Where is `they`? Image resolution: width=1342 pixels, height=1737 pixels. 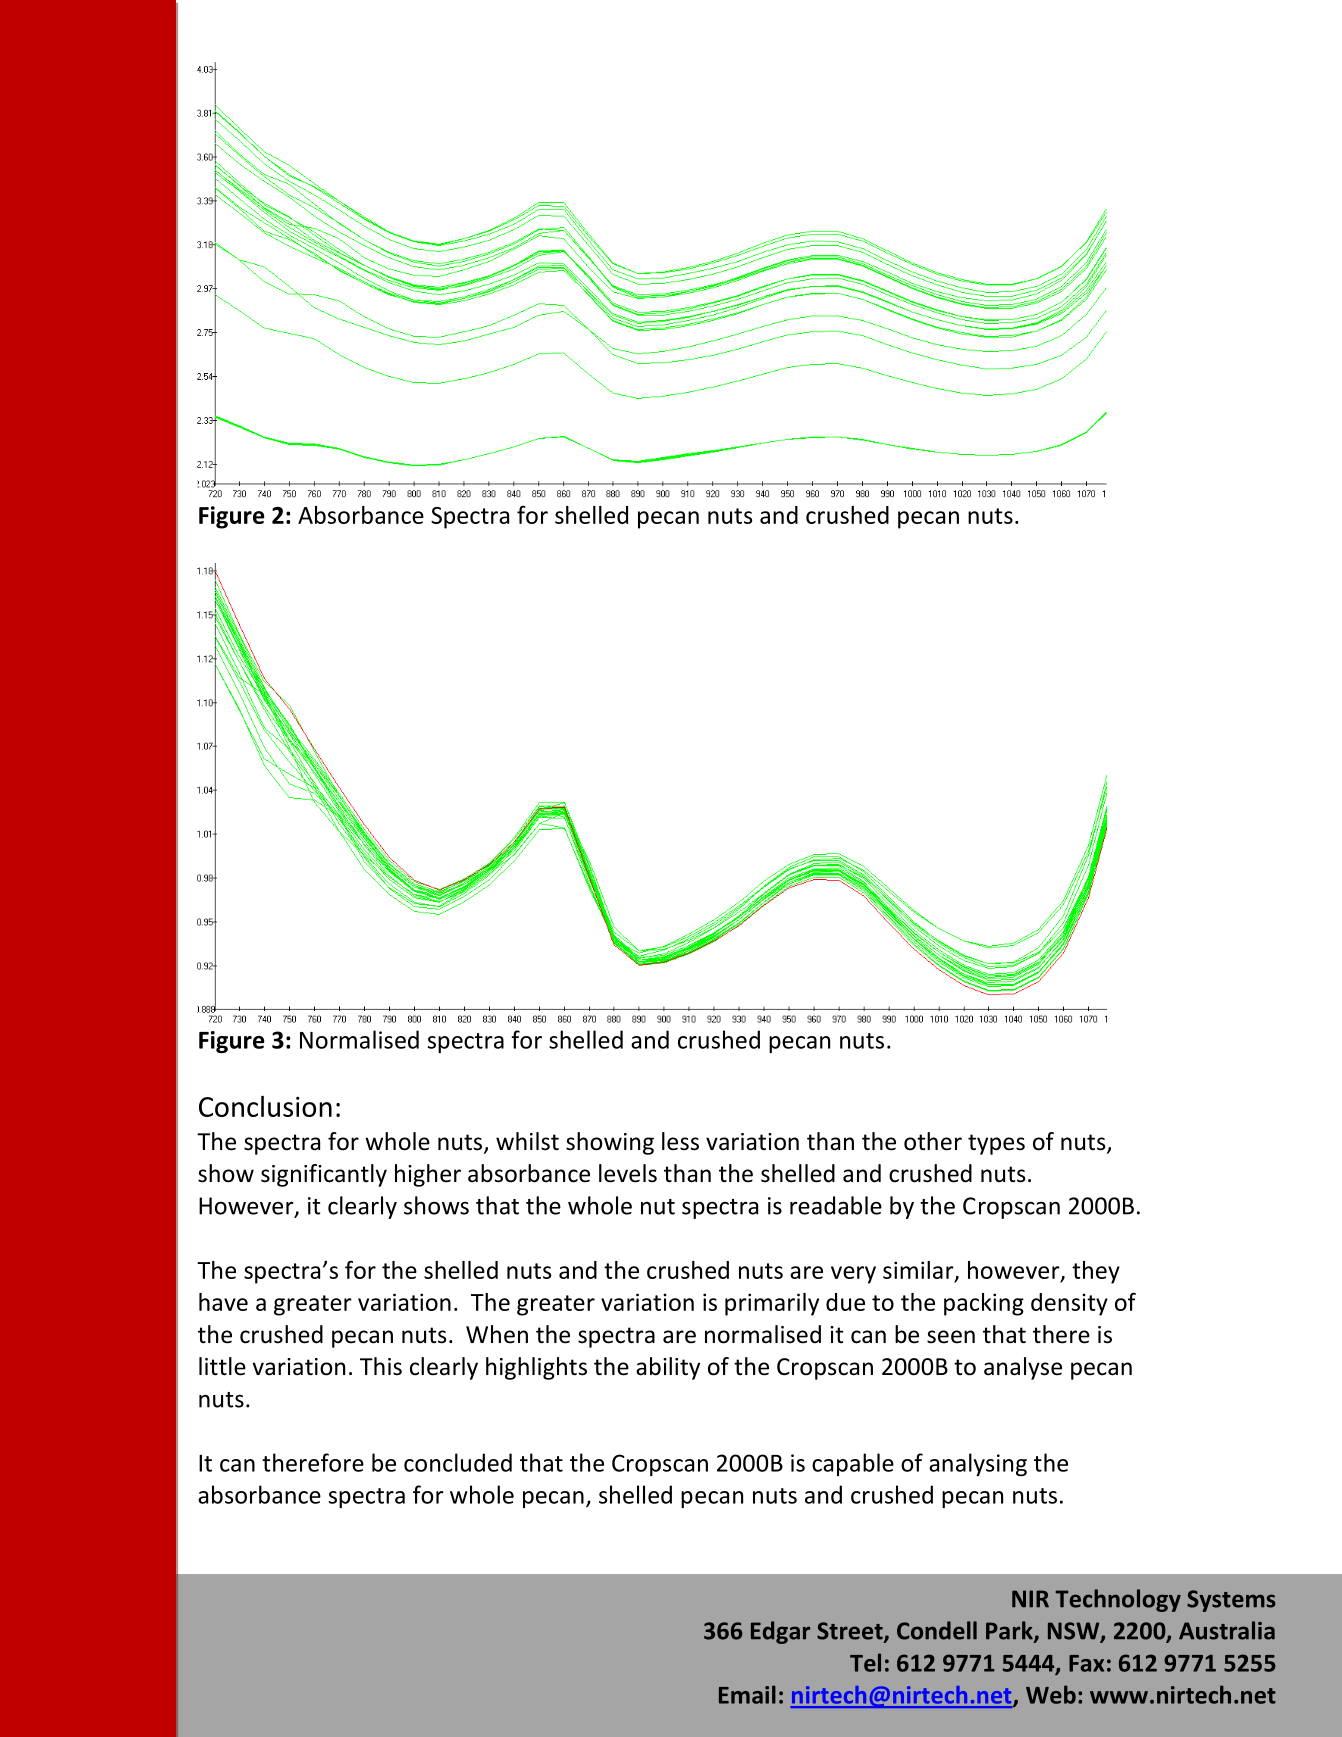
they is located at coordinates (1096, 1272).
